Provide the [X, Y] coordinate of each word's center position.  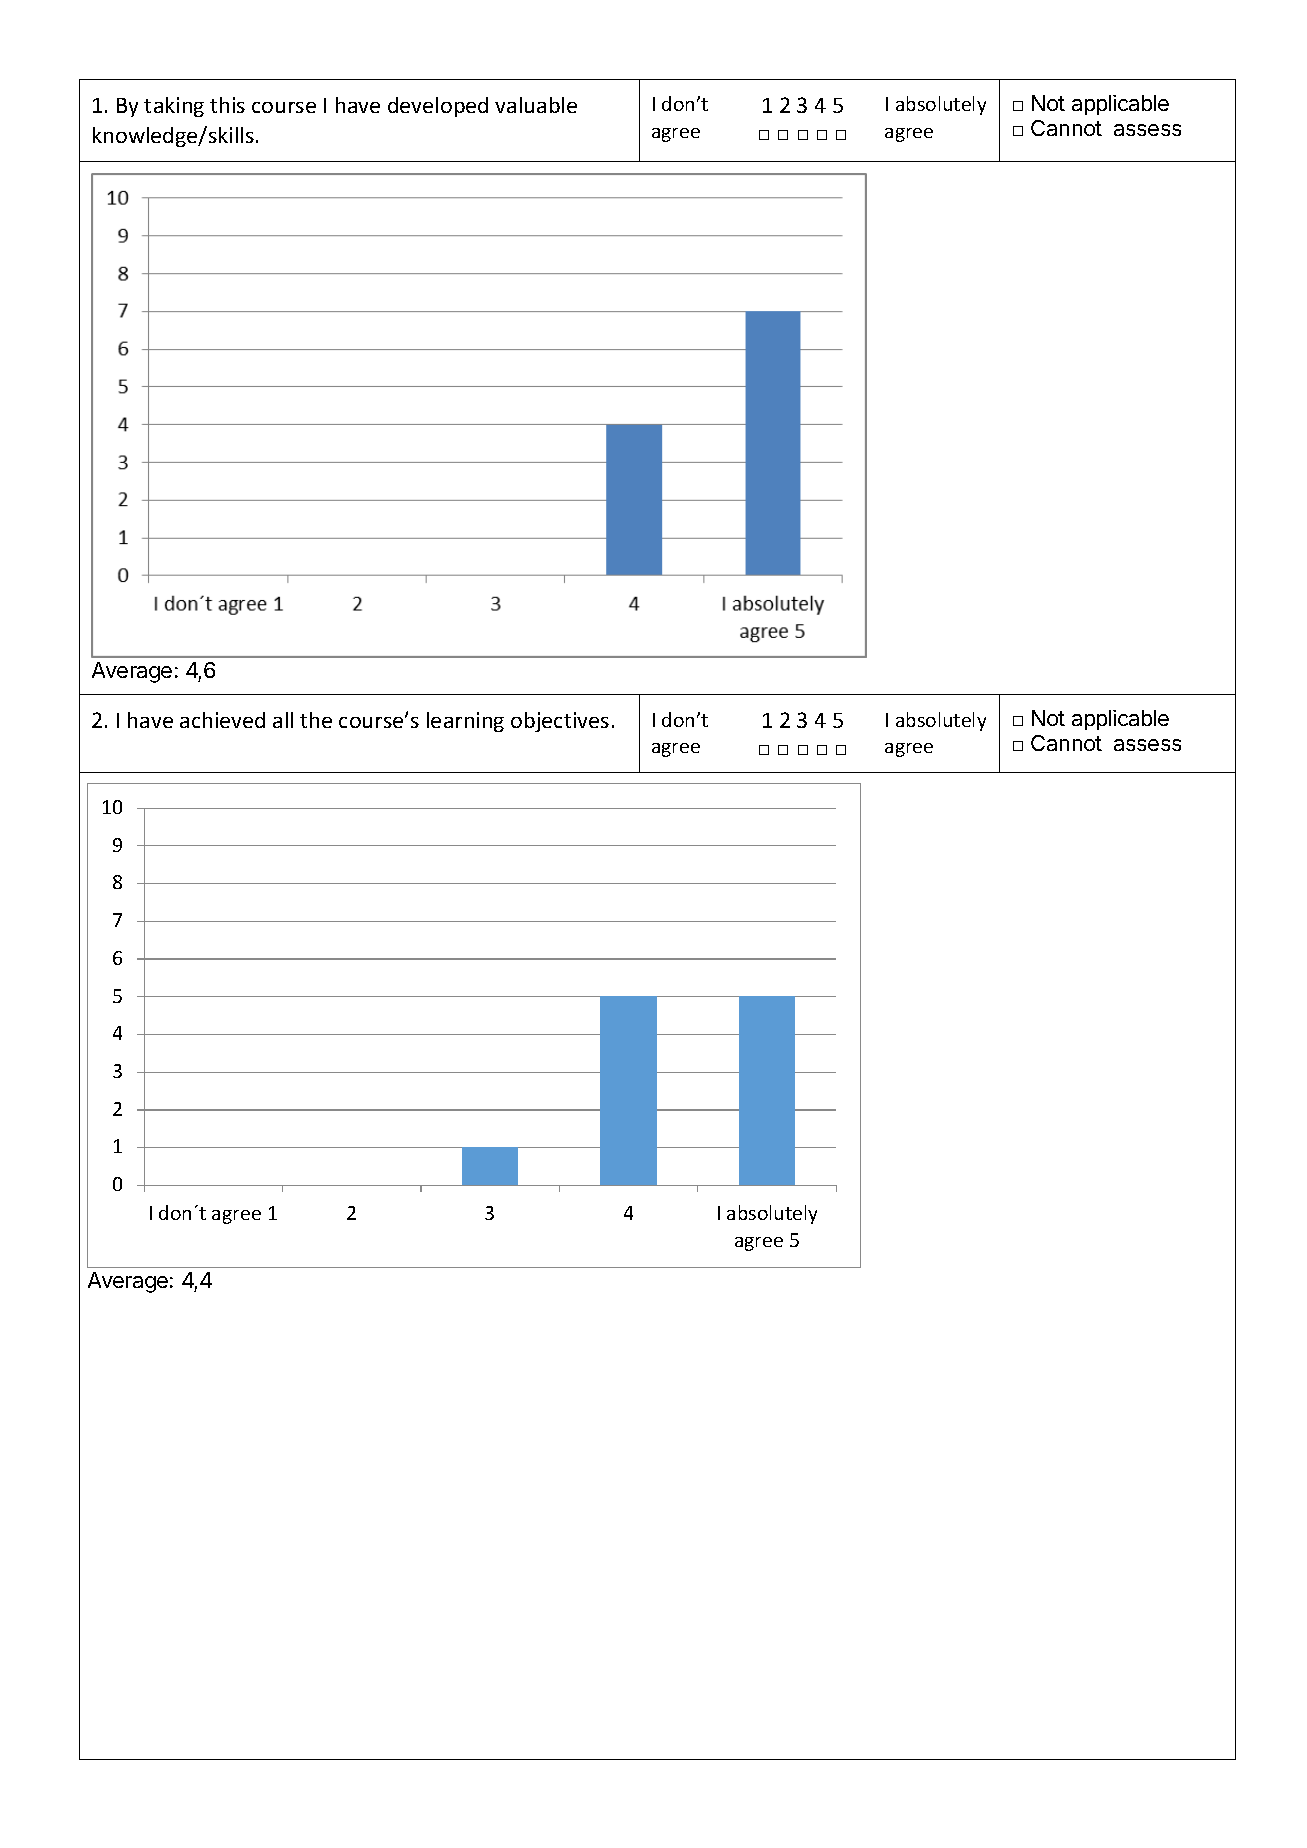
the [316, 720]
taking [174, 107]
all [283, 720]
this [227, 105]
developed [438, 107]
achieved [222, 720]
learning [465, 722]
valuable [536, 105]
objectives [560, 722]
